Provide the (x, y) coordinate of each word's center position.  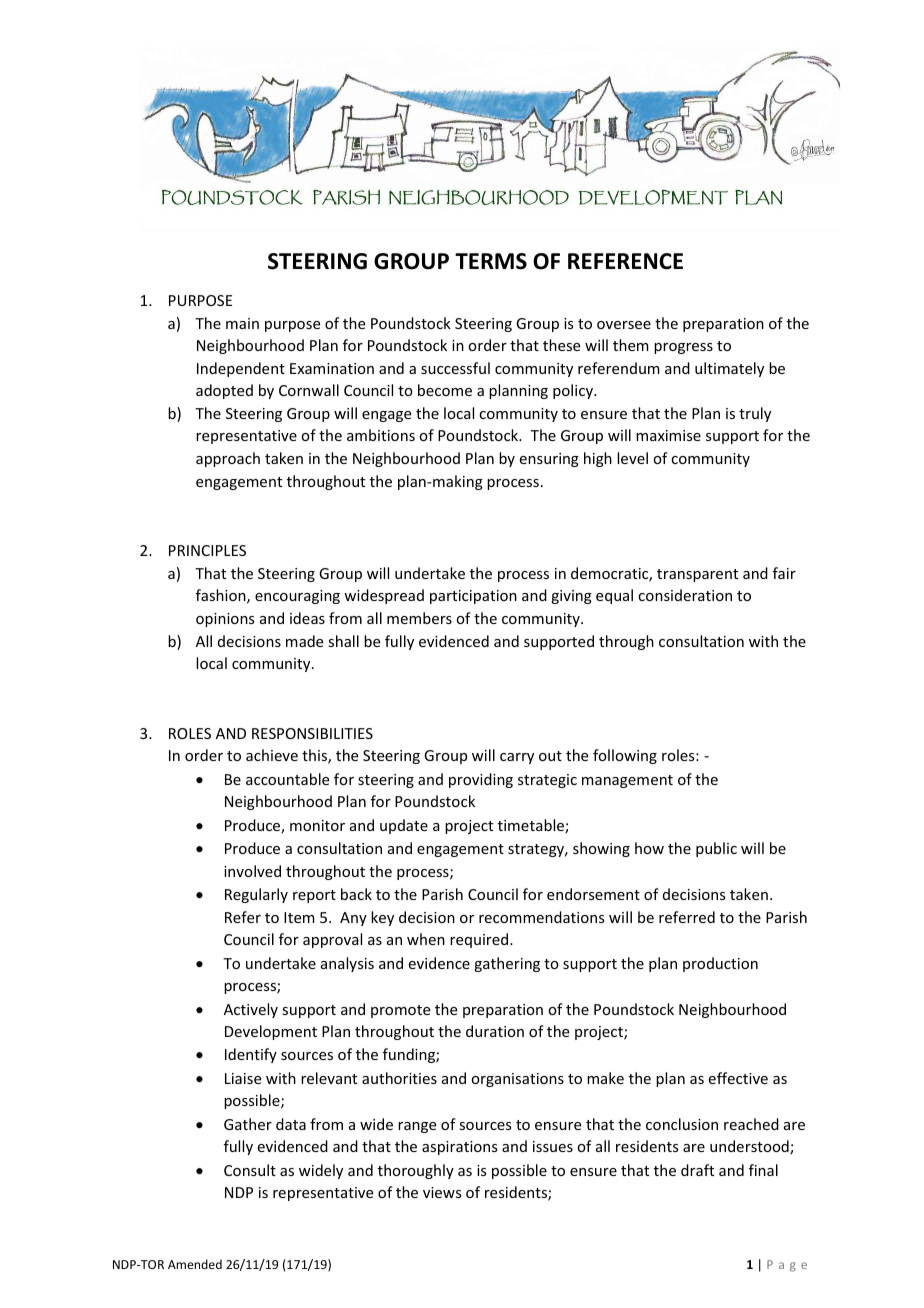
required (480, 940)
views (442, 1192)
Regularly (256, 895)
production (720, 964)
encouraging (297, 597)
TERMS (491, 261)
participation (473, 597)
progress (683, 348)
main (242, 323)
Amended (195, 1264)
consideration (685, 595)
